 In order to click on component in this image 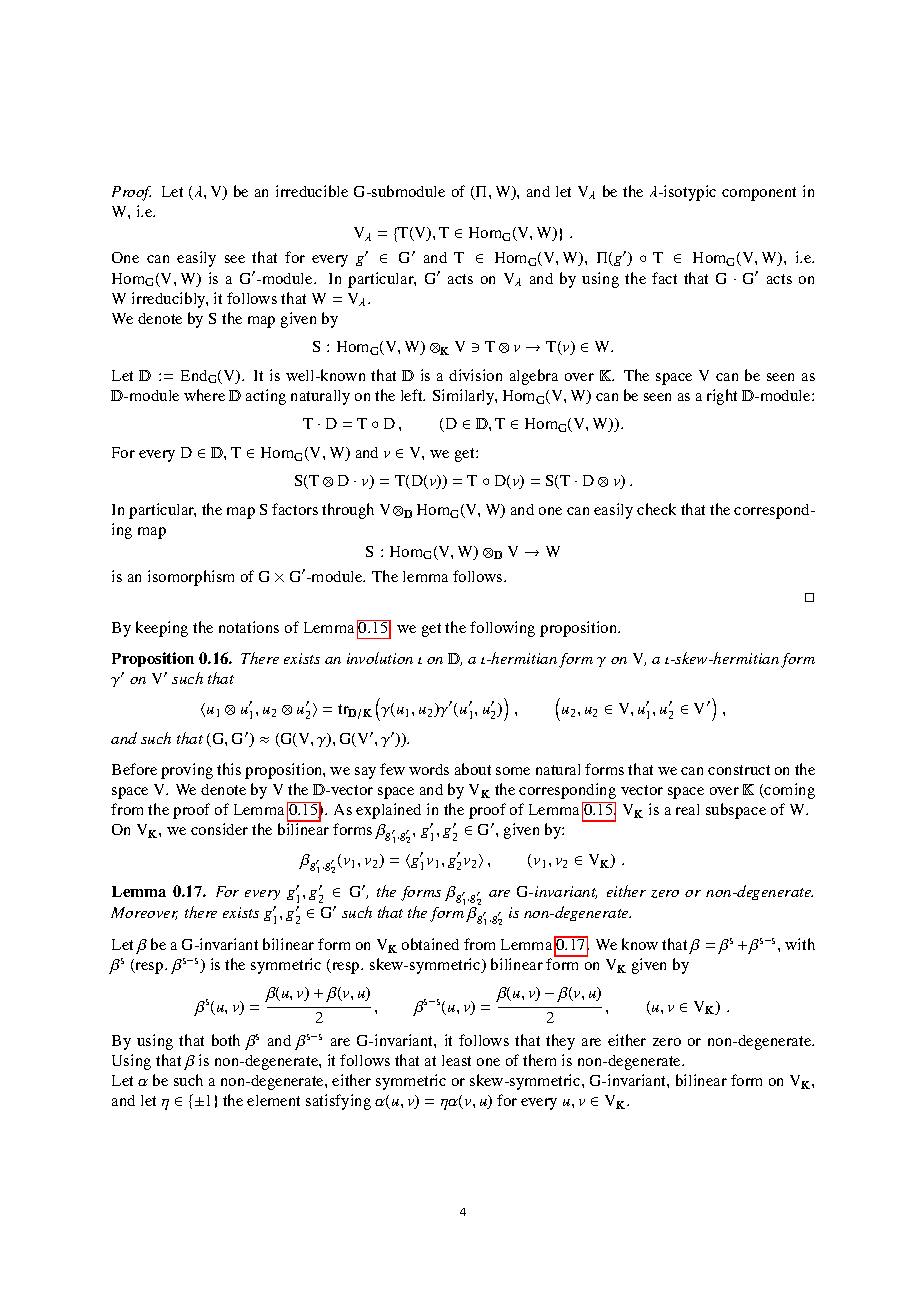, I will do `click(759, 194)`.
